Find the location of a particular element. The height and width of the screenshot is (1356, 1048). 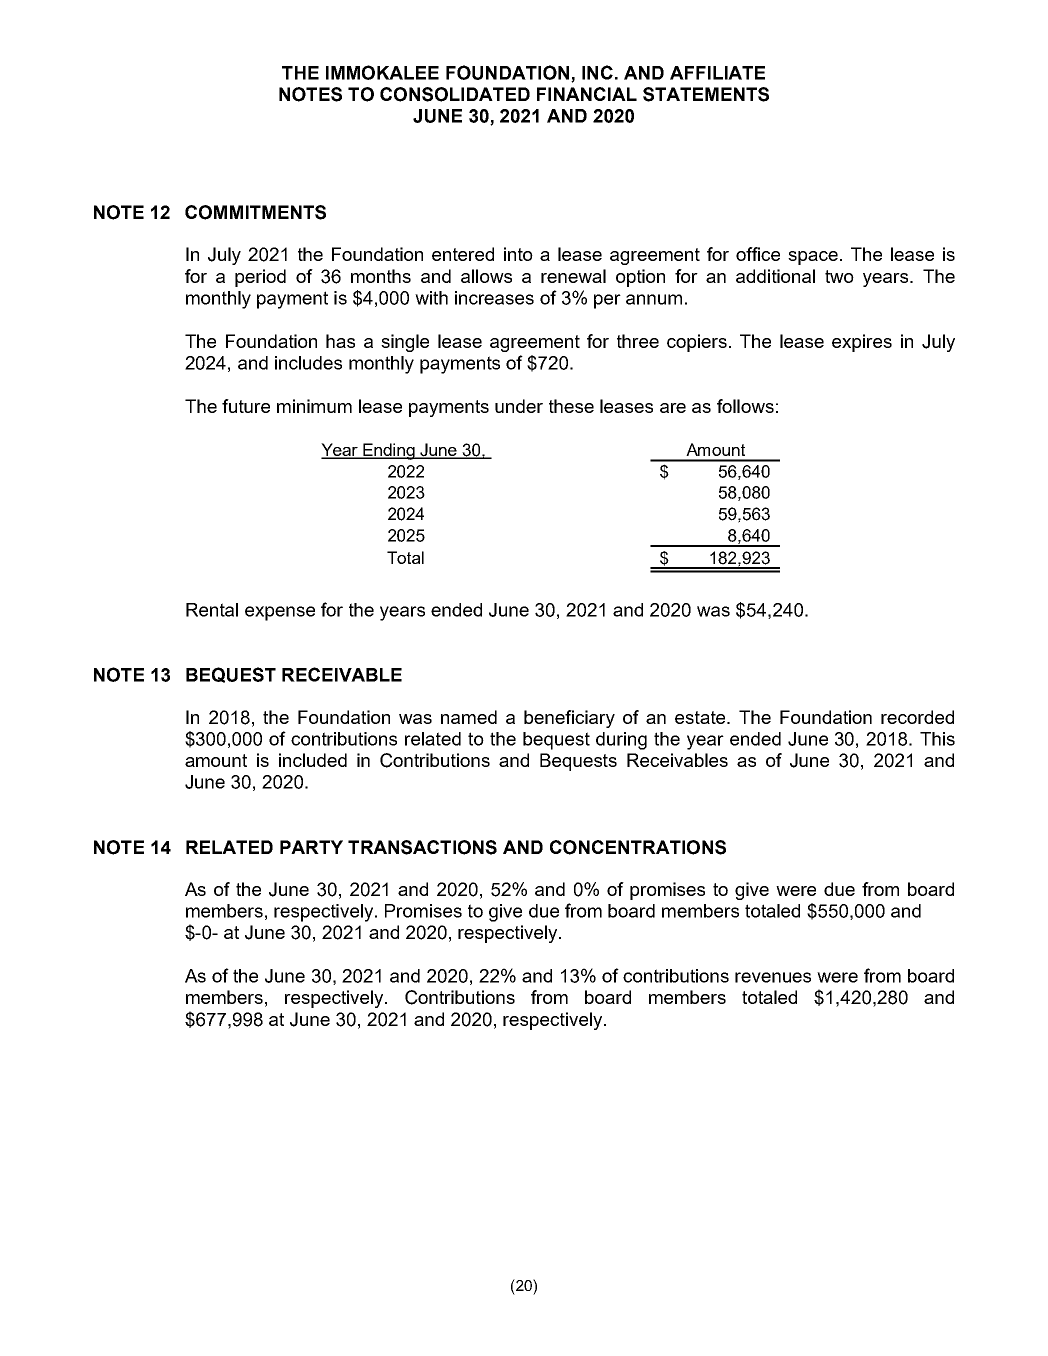

CONSOLIDATED is located at coordinates (455, 94).
